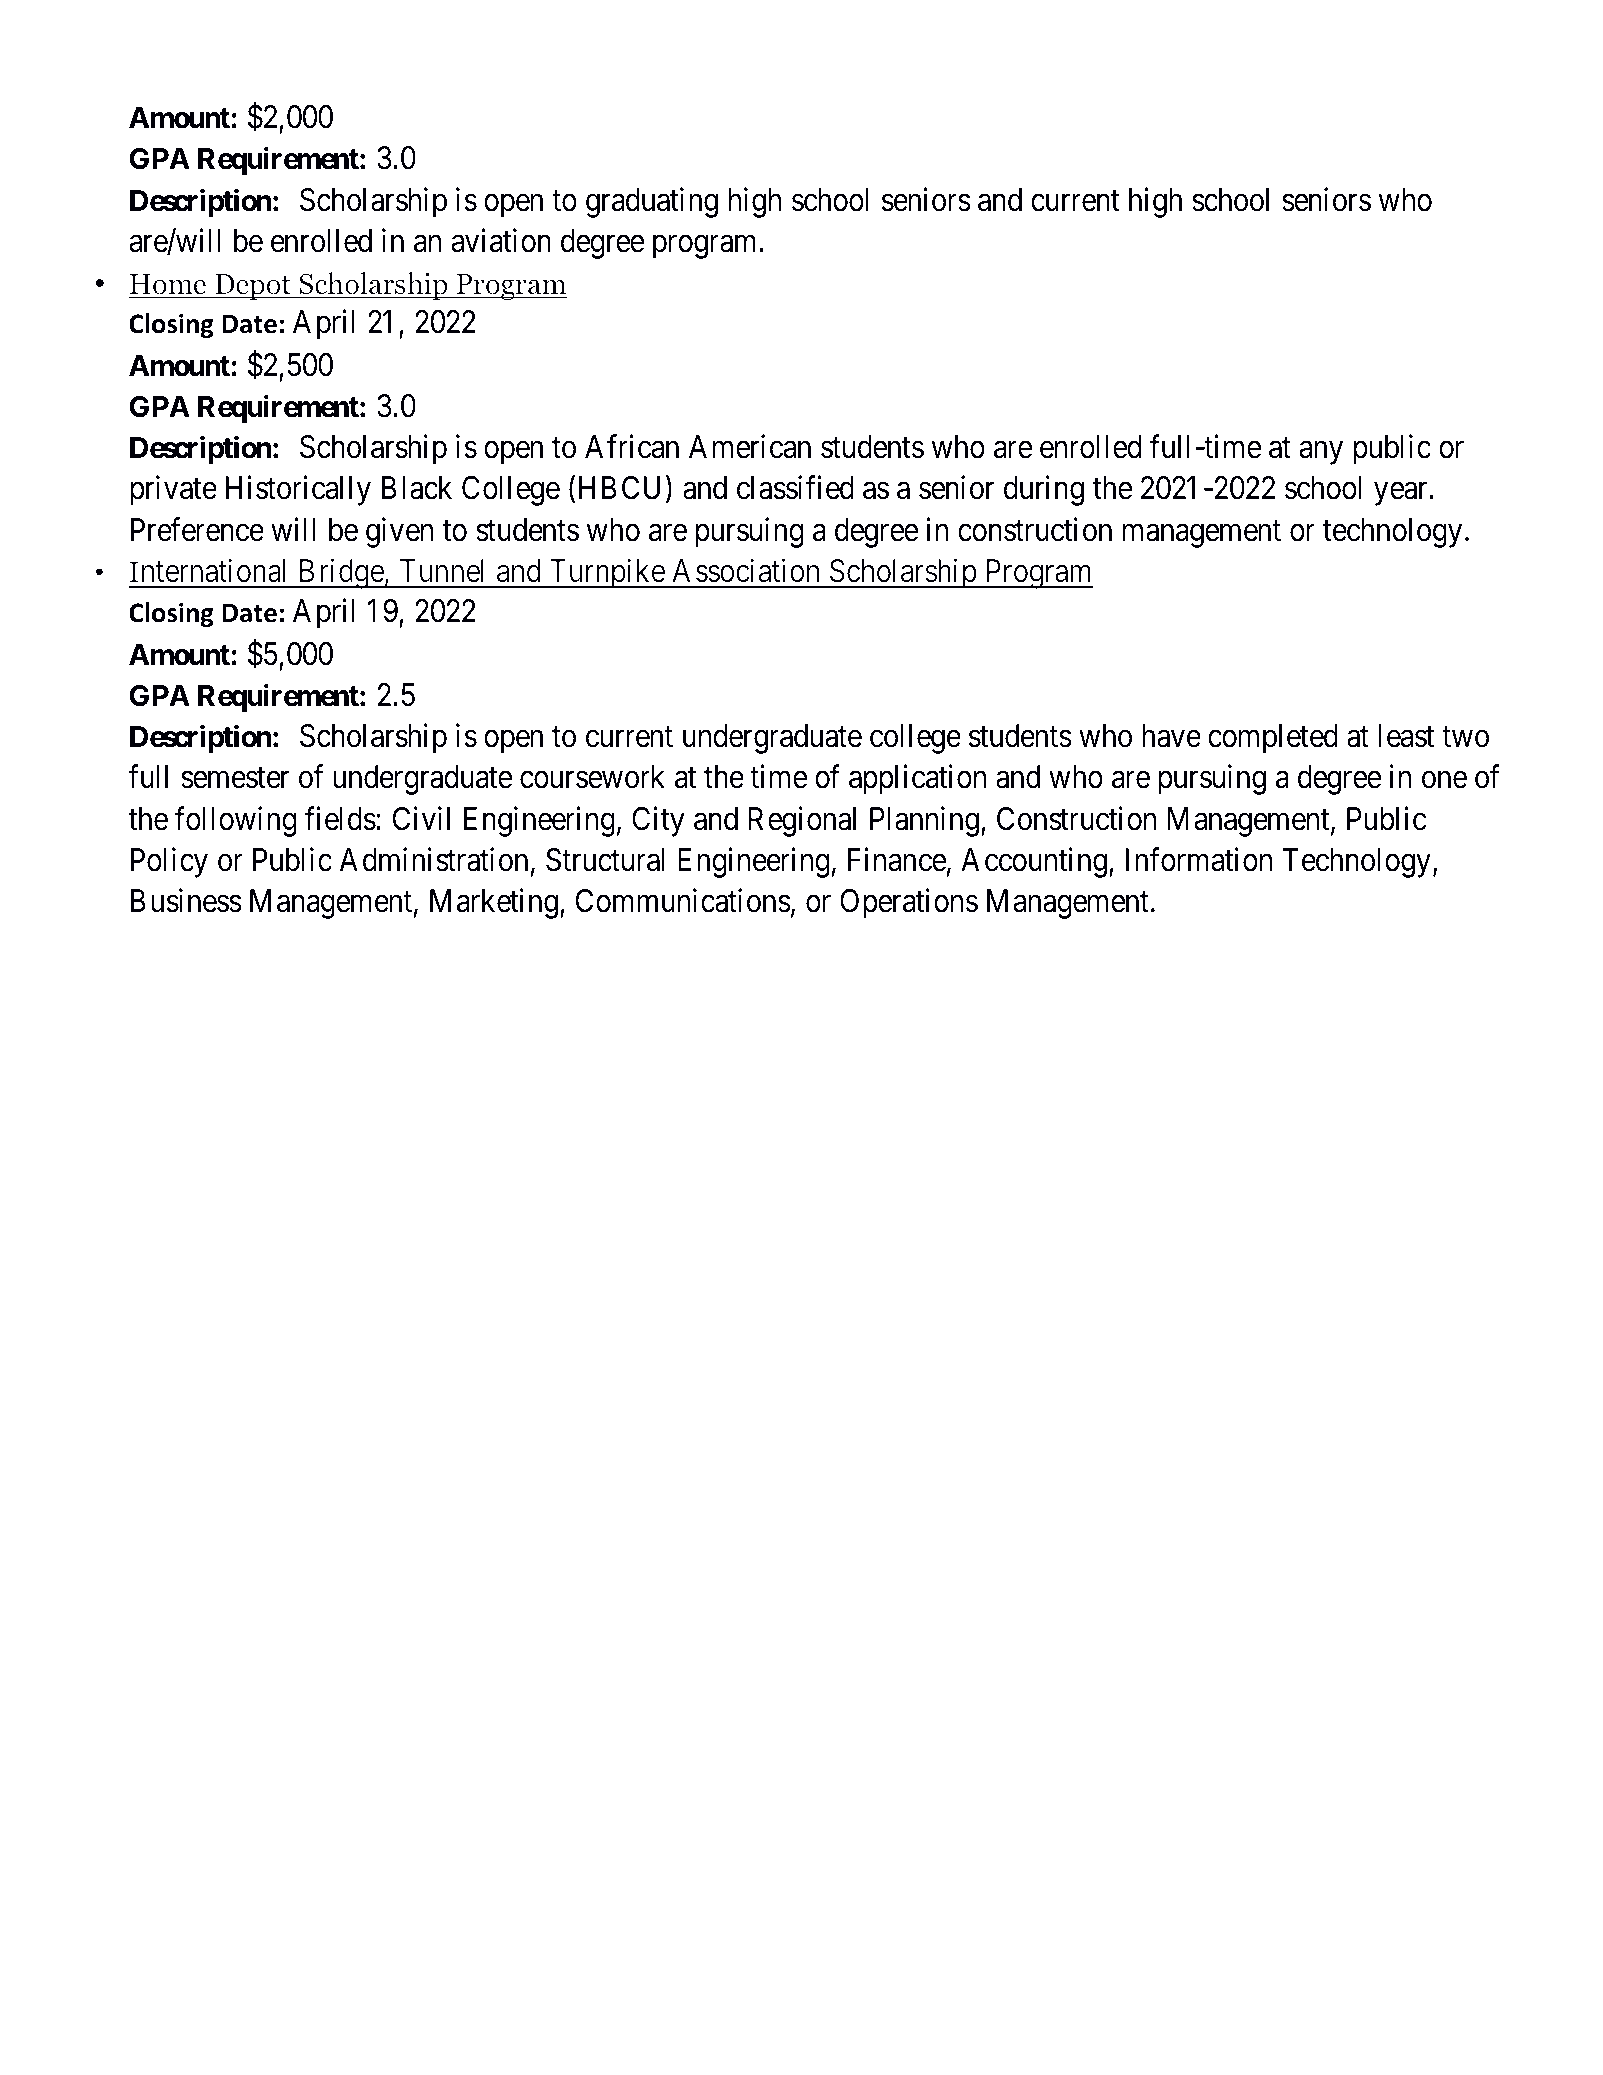 This screenshot has width=1603, height=2075. I want to click on completed, so click(1273, 739).
